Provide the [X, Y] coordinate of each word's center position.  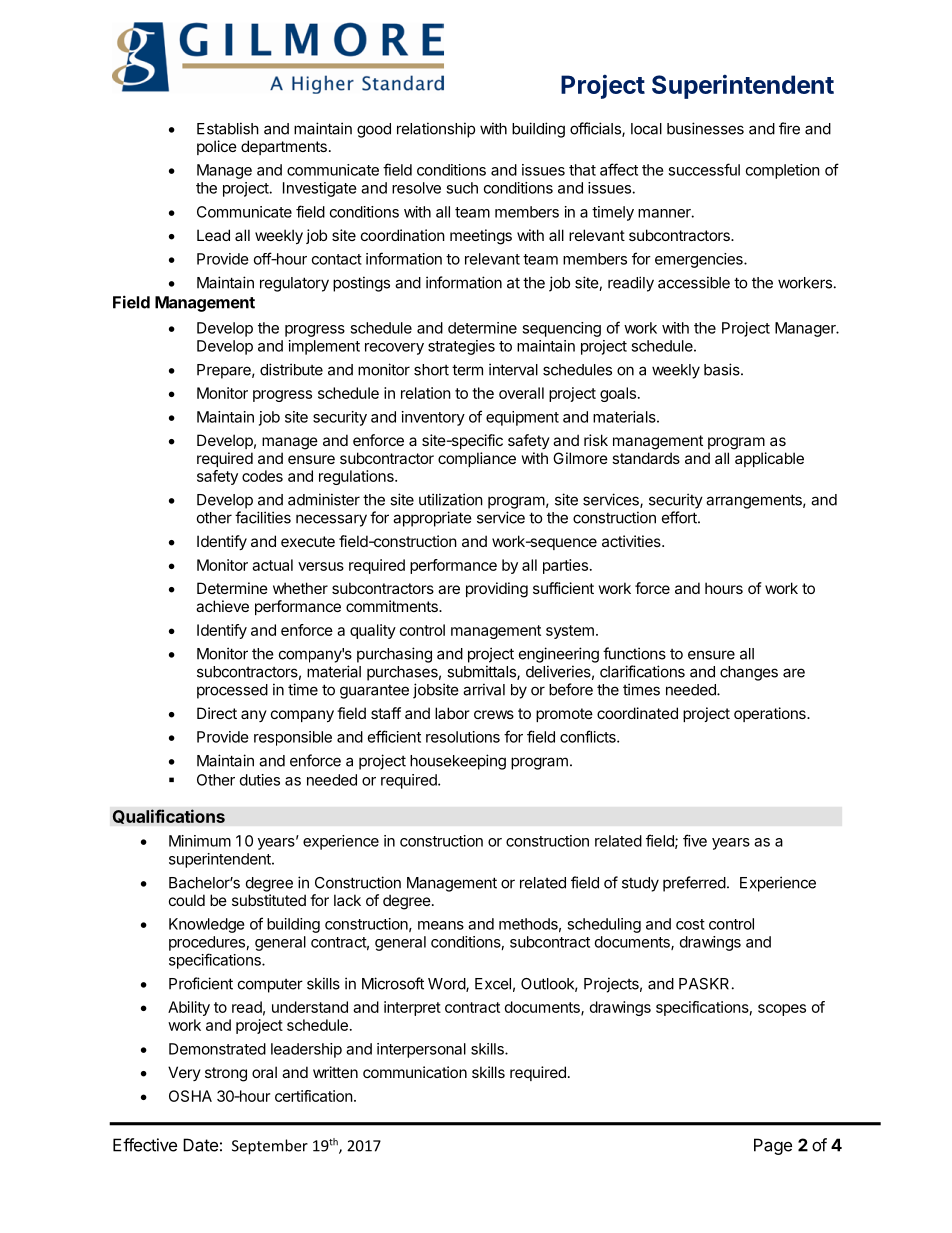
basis [723, 369]
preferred [694, 884]
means [441, 925]
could [187, 900]
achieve [222, 606]
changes [749, 673]
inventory [433, 418]
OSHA [190, 1096]
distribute [291, 369]
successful [704, 169]
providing [497, 590]
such [462, 188]
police [217, 147]
